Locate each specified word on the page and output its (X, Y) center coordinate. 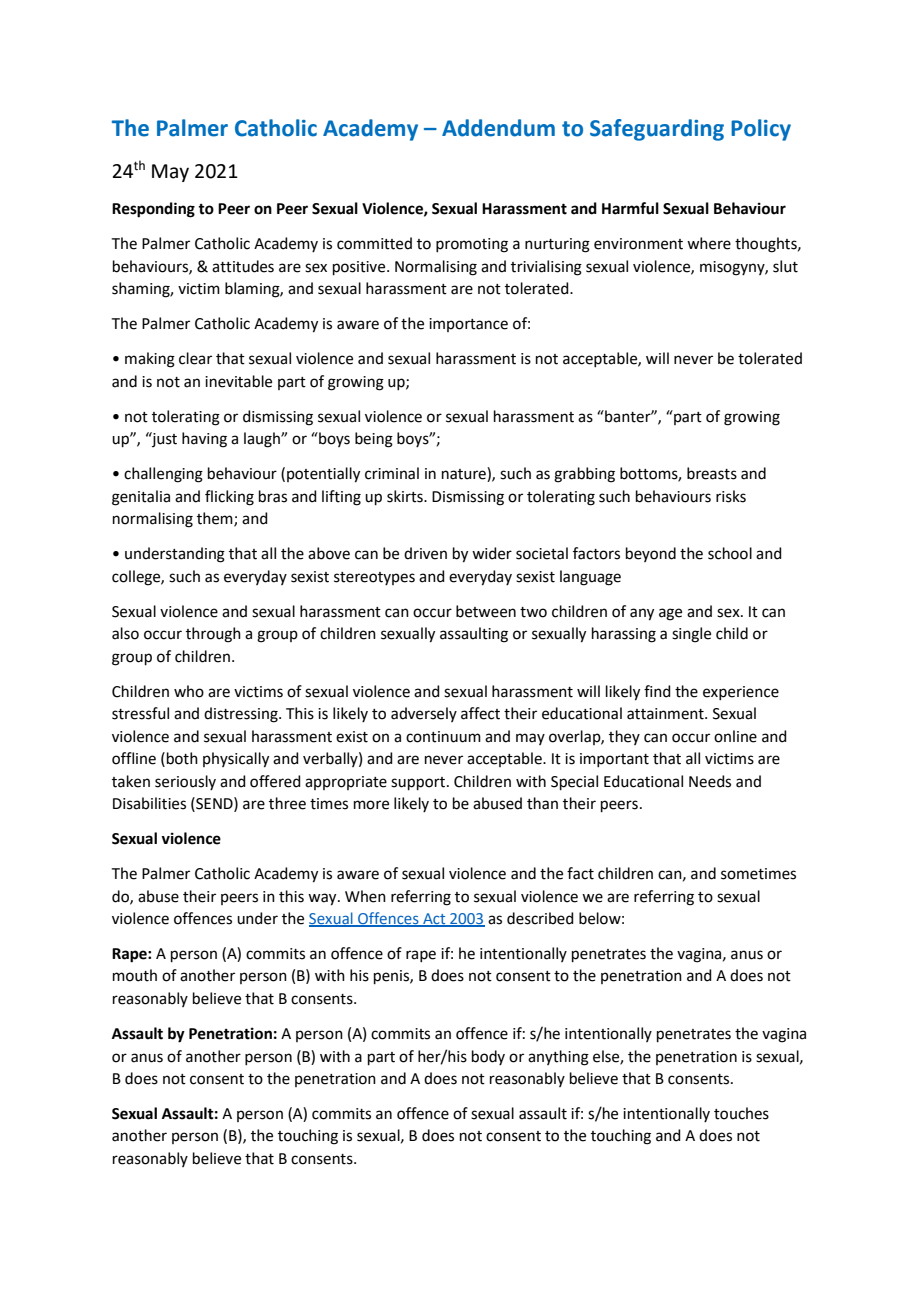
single (691, 635)
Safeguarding (657, 130)
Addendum (498, 128)
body (488, 1057)
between (486, 611)
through (213, 635)
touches (741, 1113)
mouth (135, 975)
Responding (153, 210)
